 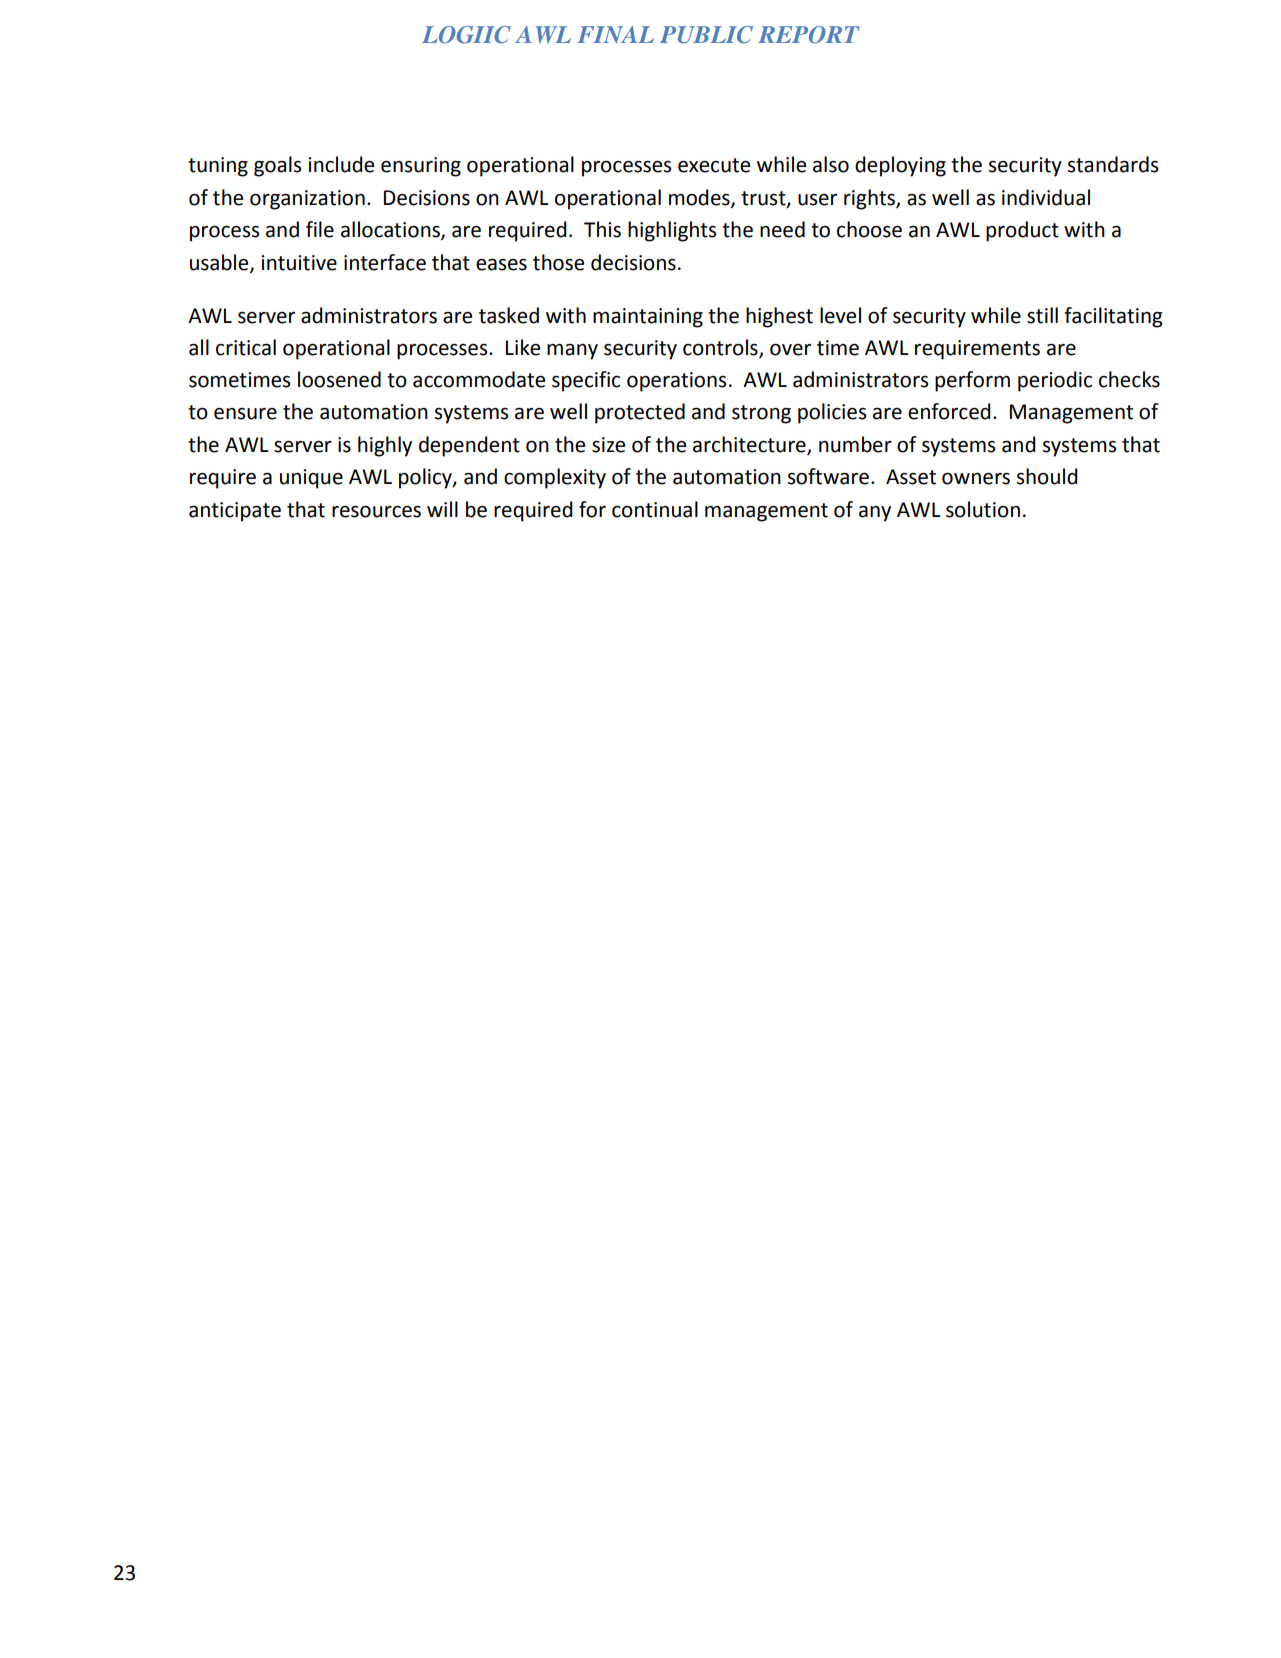 I want to click on still, so click(x=1042, y=315).
